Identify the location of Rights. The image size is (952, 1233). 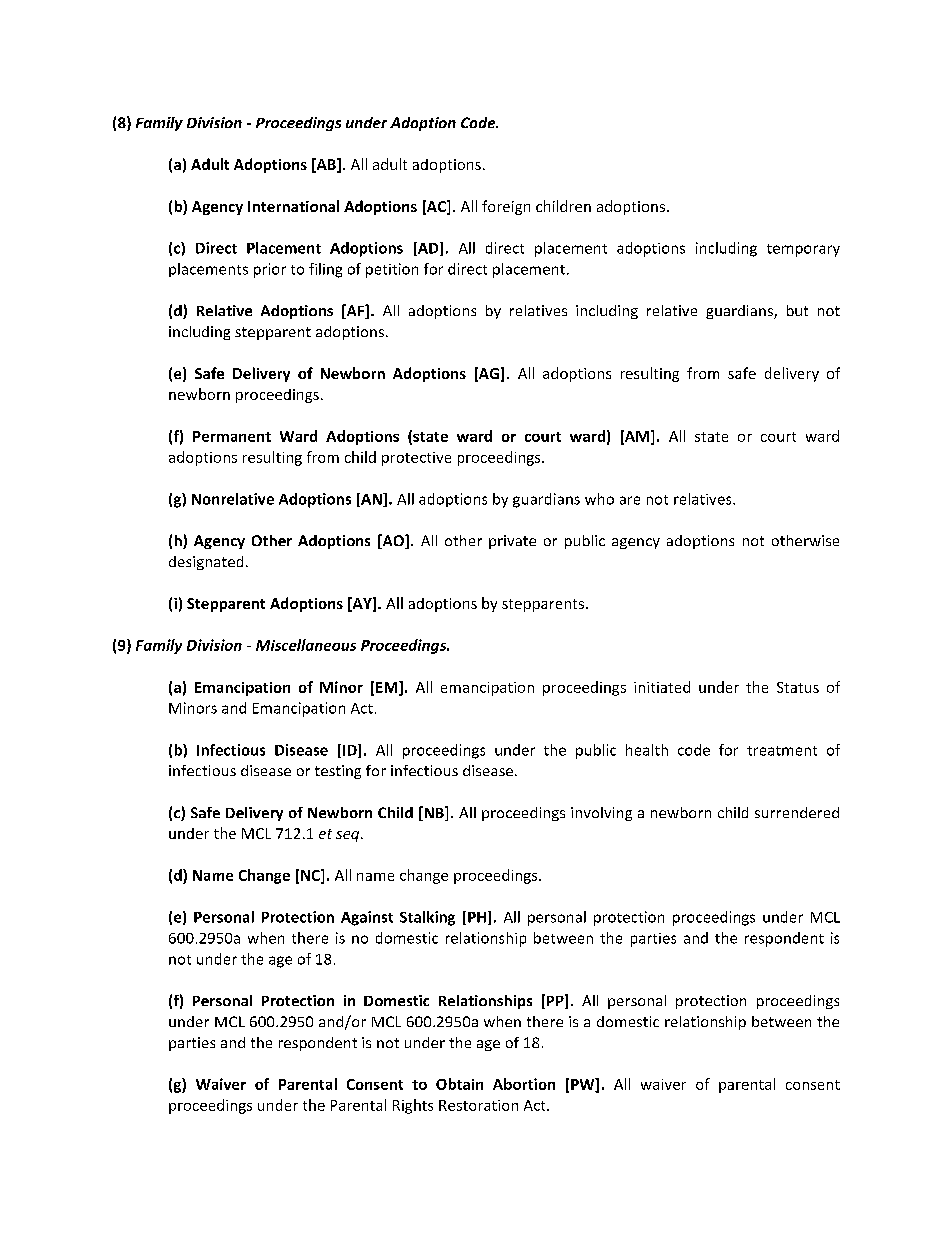
(413, 1106).
